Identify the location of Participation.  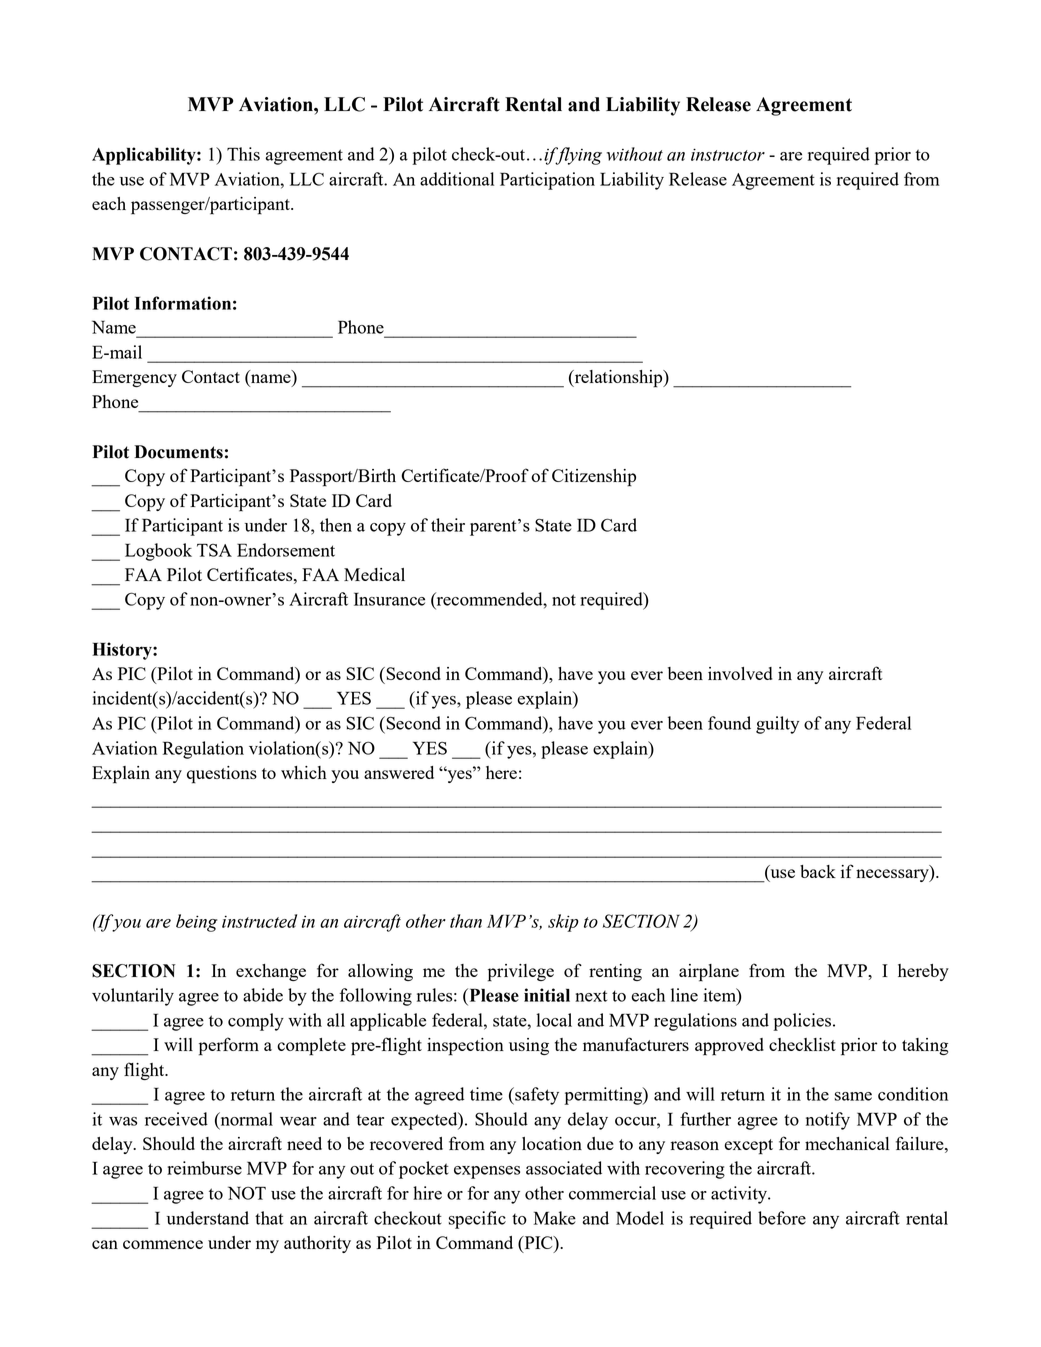
(547, 181).
